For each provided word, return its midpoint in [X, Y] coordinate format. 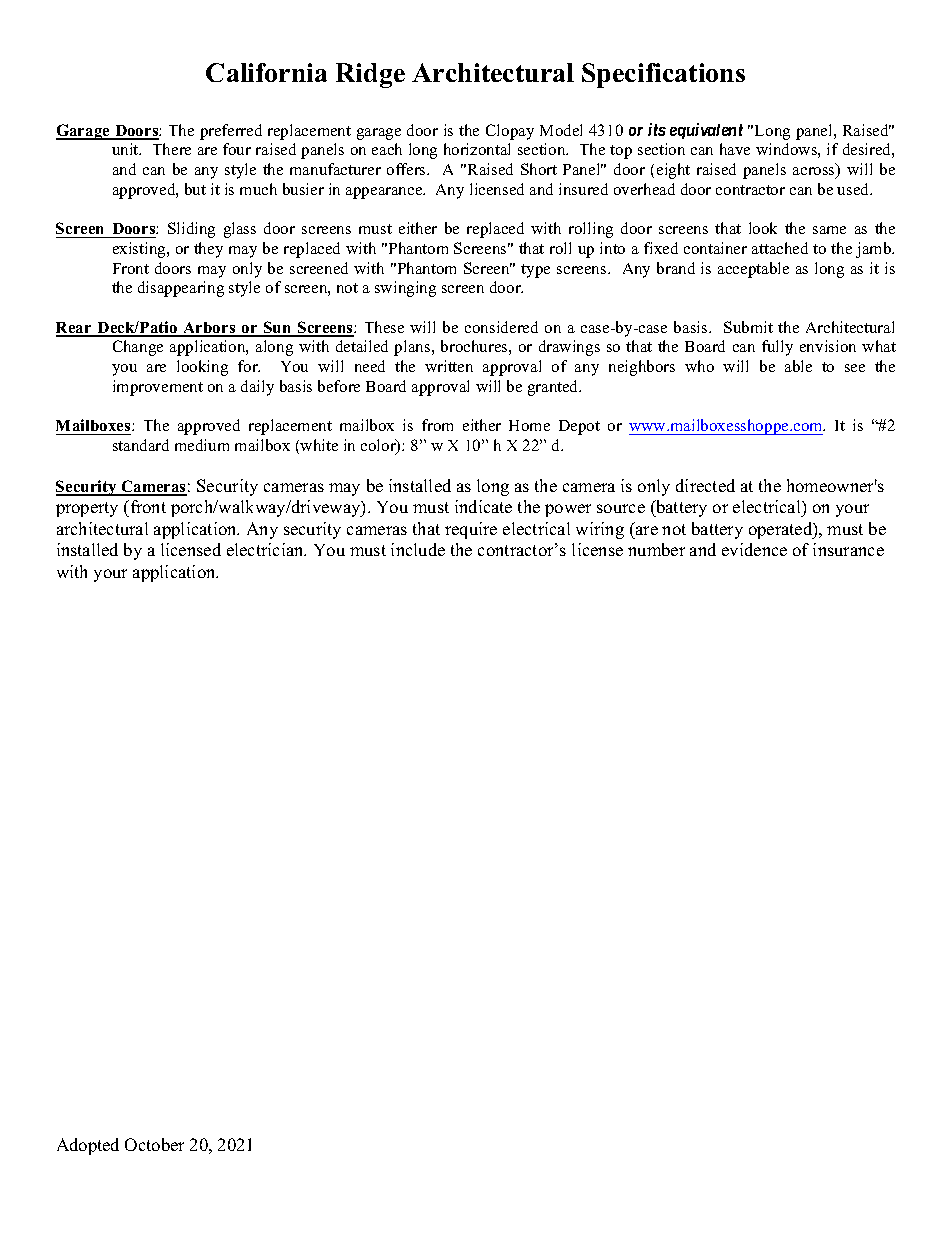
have [735, 149]
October [154, 1144]
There [172, 149]
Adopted [88, 1146]
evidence [754, 549]
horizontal [477, 149]
